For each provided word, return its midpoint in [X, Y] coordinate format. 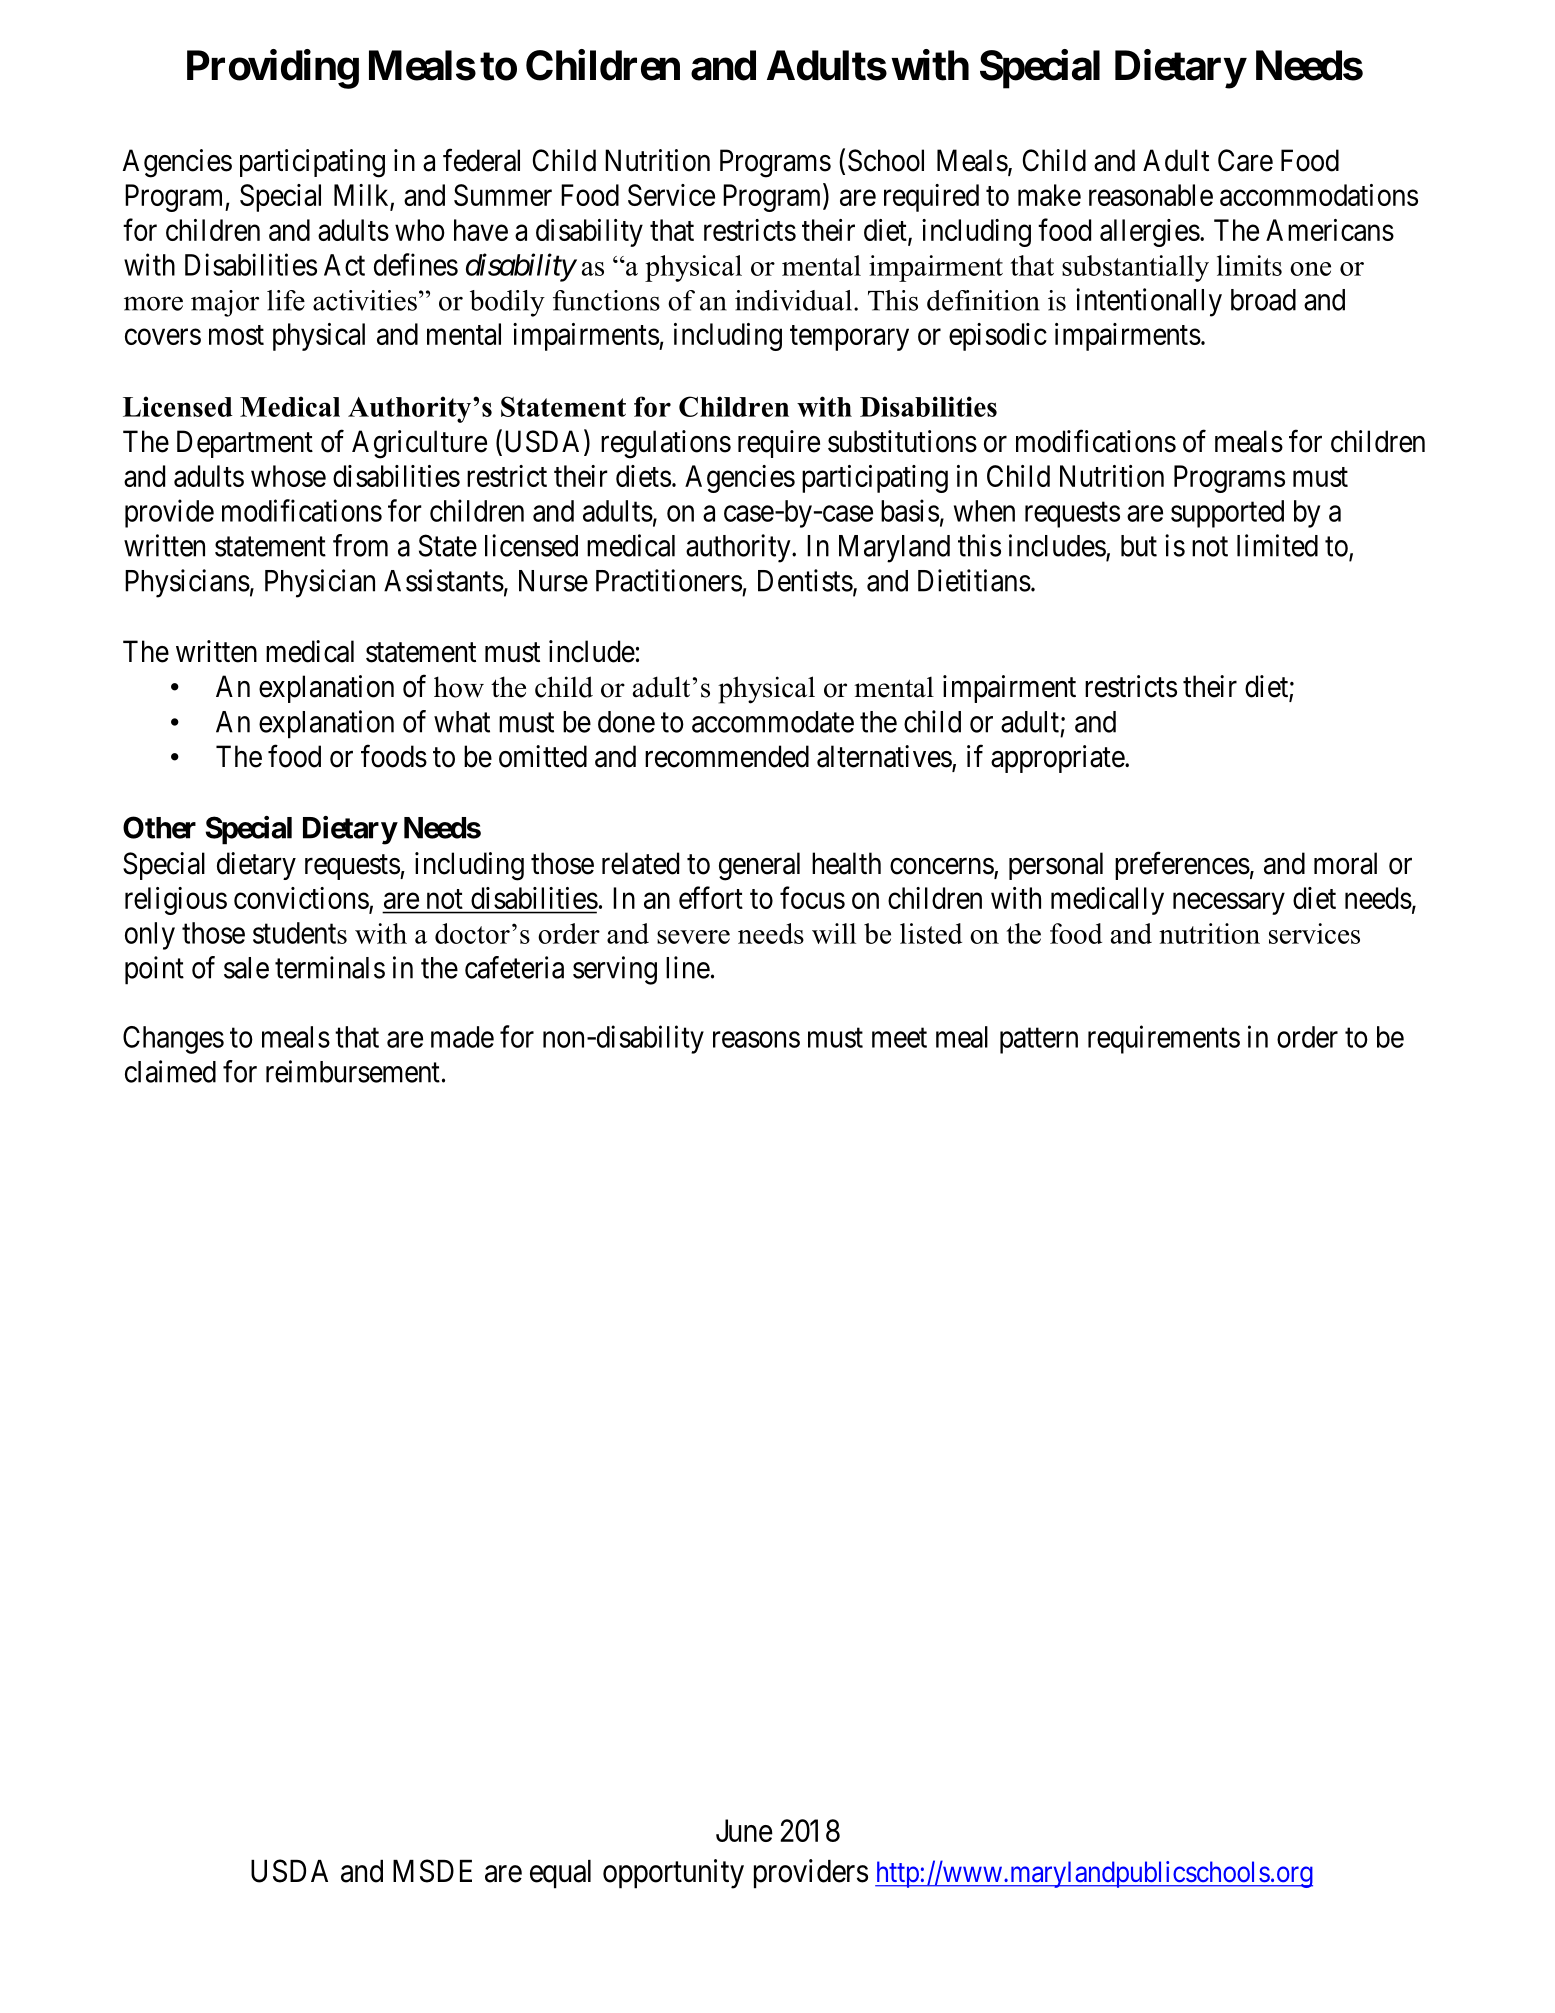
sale [246, 968]
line [688, 967]
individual [793, 300]
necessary [1229, 904]
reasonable [1151, 195]
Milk [361, 195]
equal [560, 1874]
